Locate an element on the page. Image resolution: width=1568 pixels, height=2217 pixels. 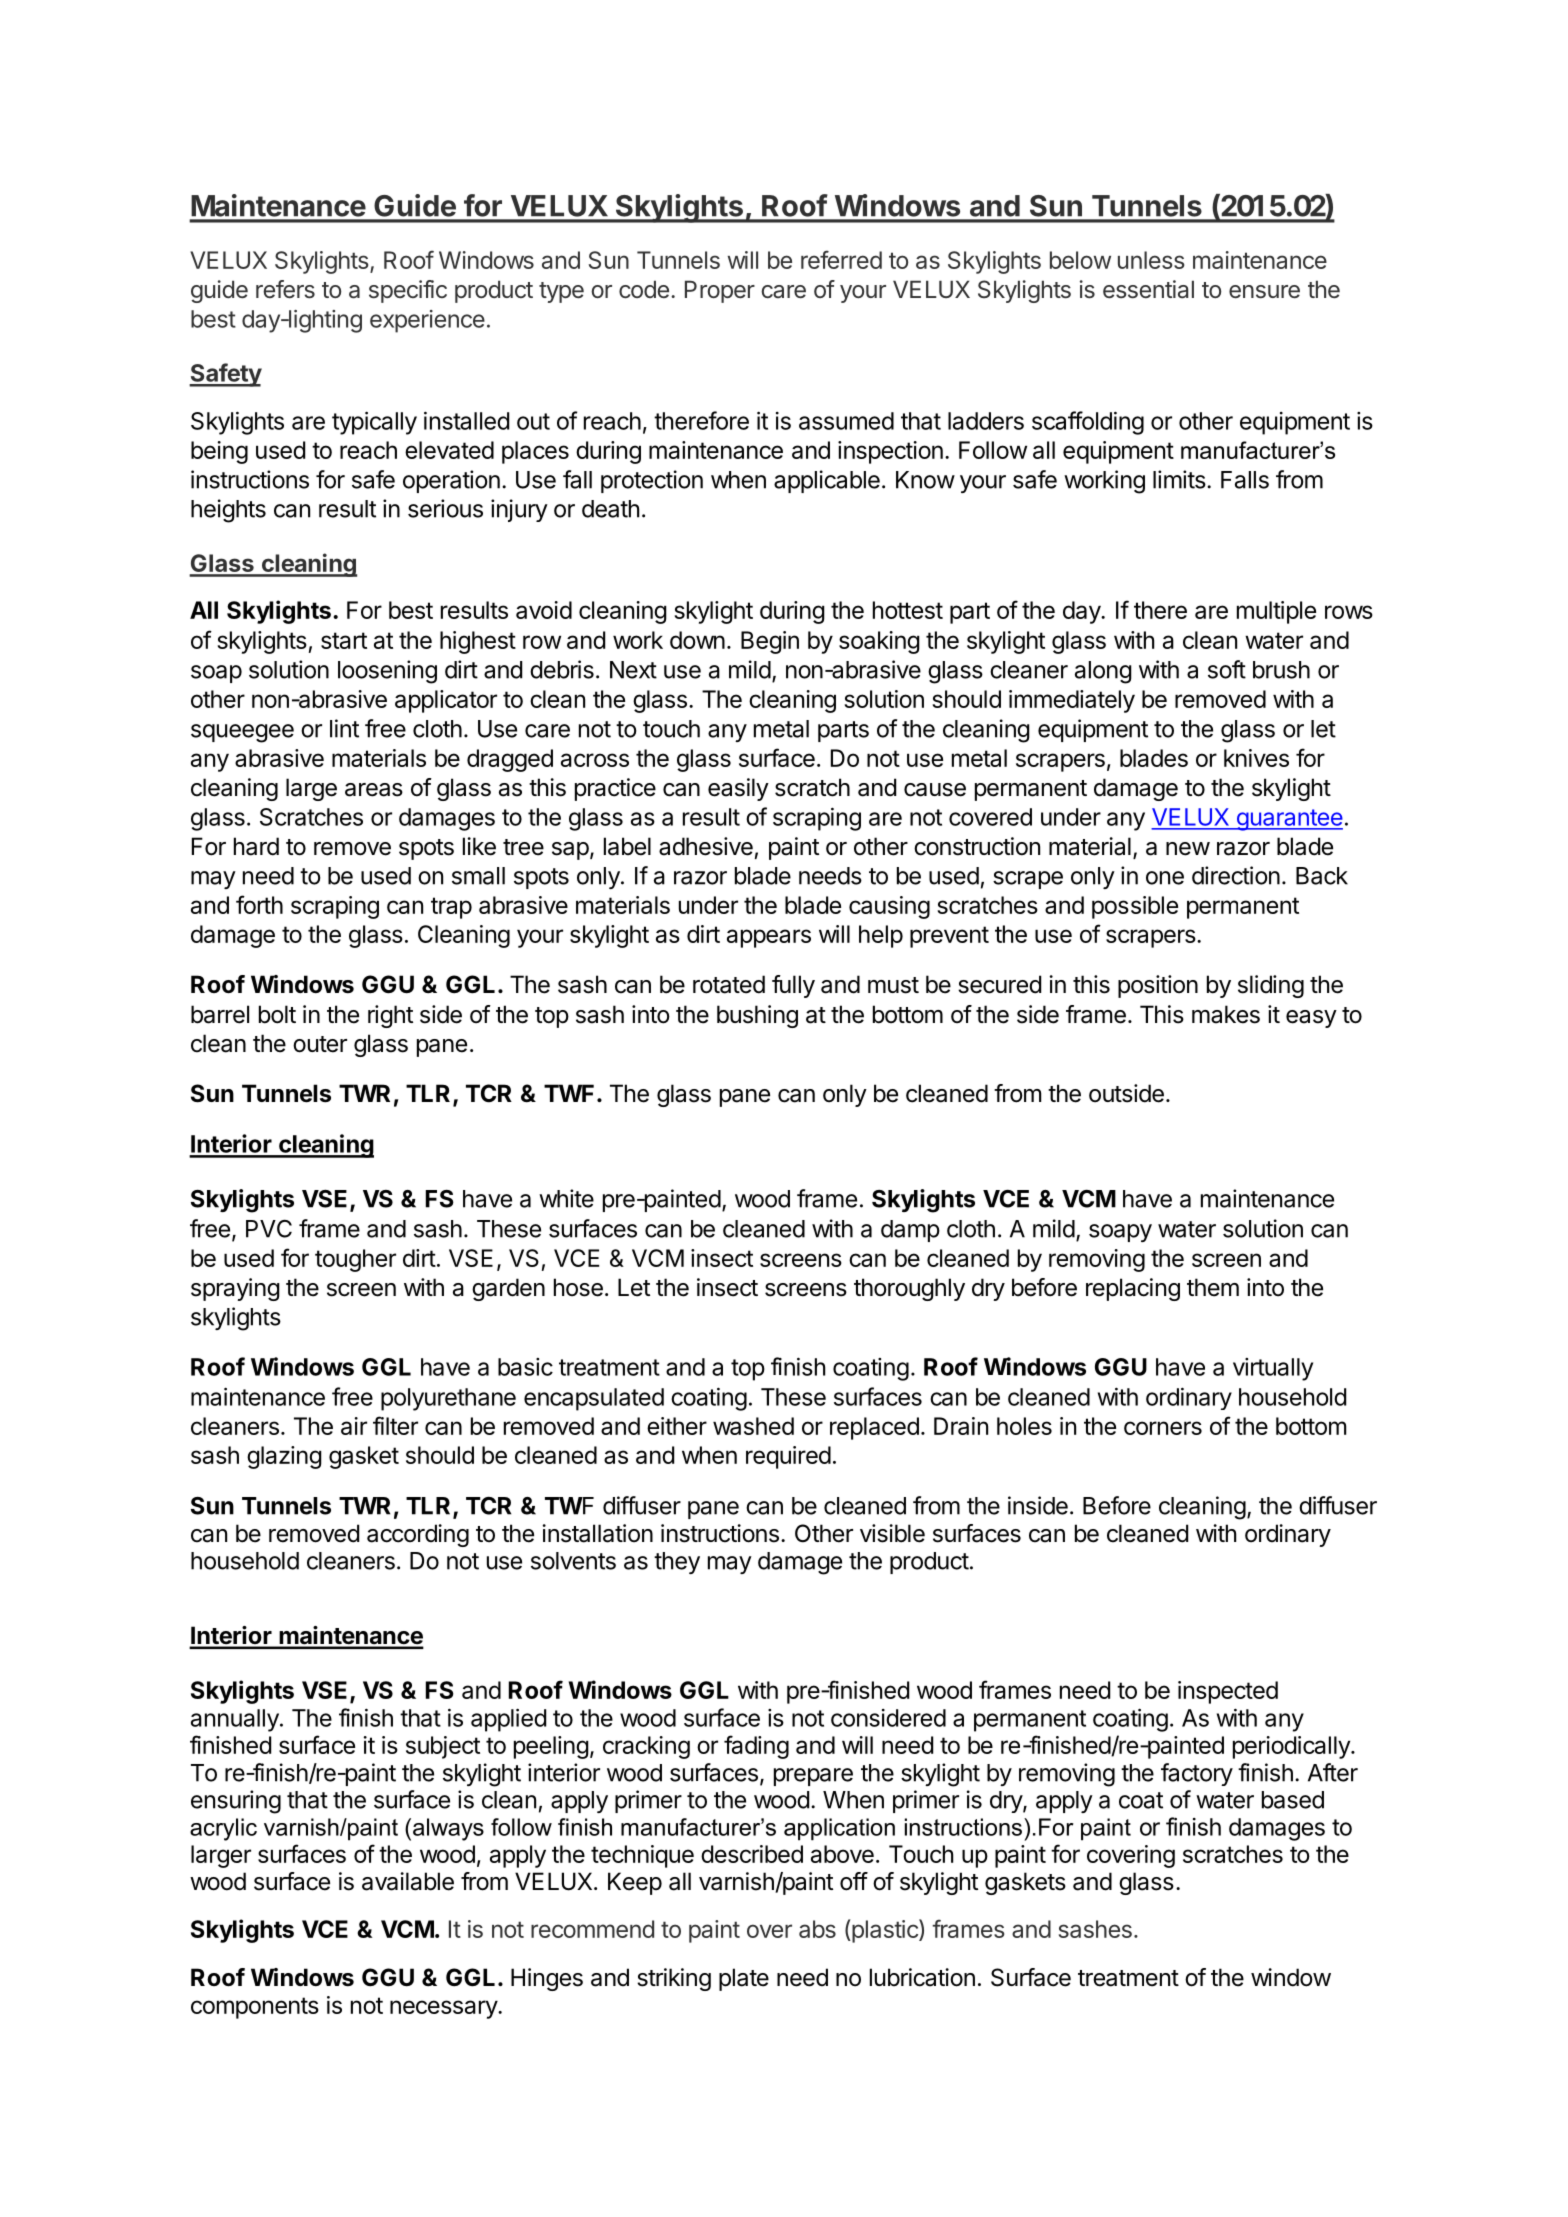
abs is located at coordinates (817, 1929).
